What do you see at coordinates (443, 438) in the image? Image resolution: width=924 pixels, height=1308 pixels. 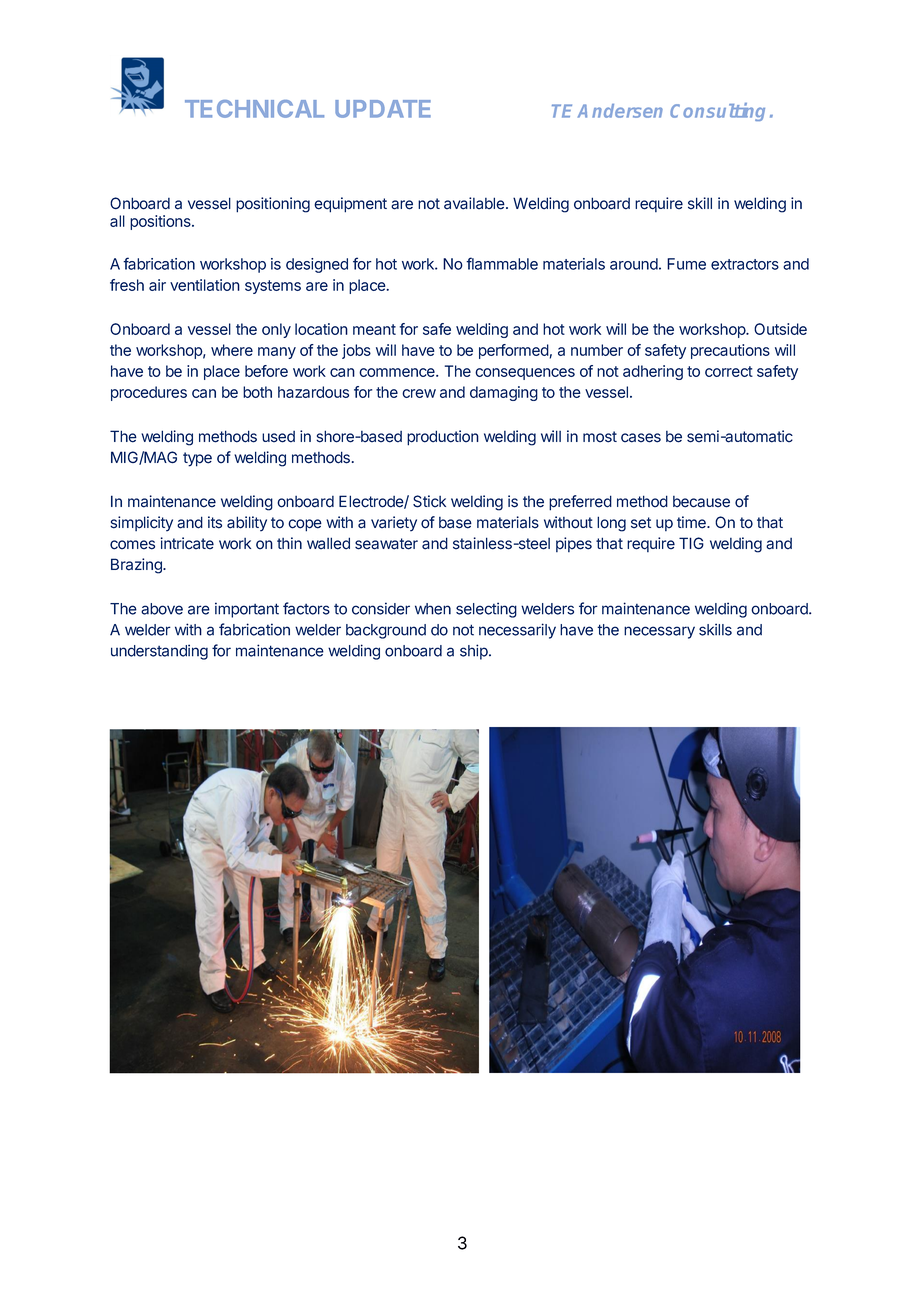 I see `production` at bounding box center [443, 438].
